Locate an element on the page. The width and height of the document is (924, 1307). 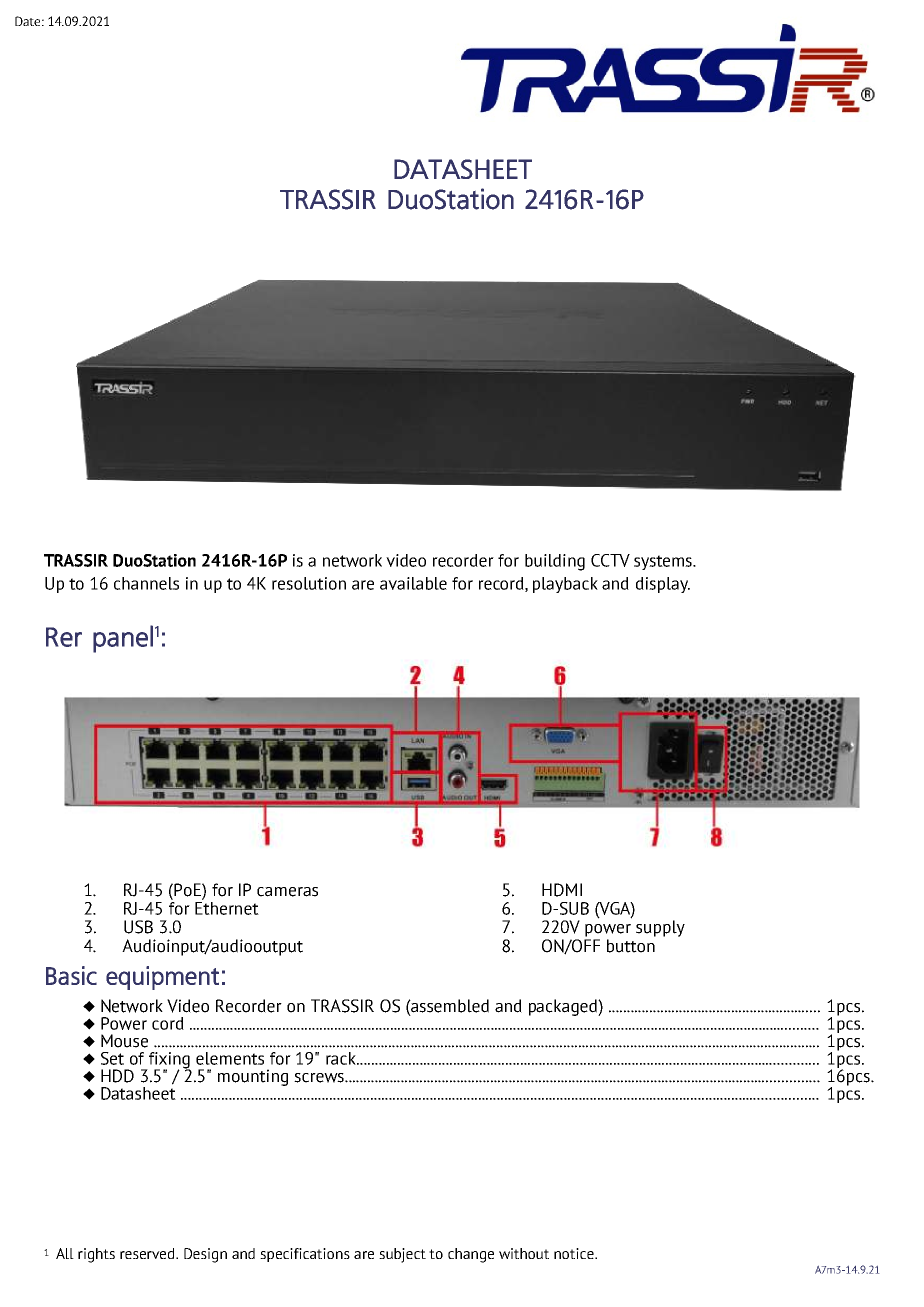
resolution is located at coordinates (309, 583).
